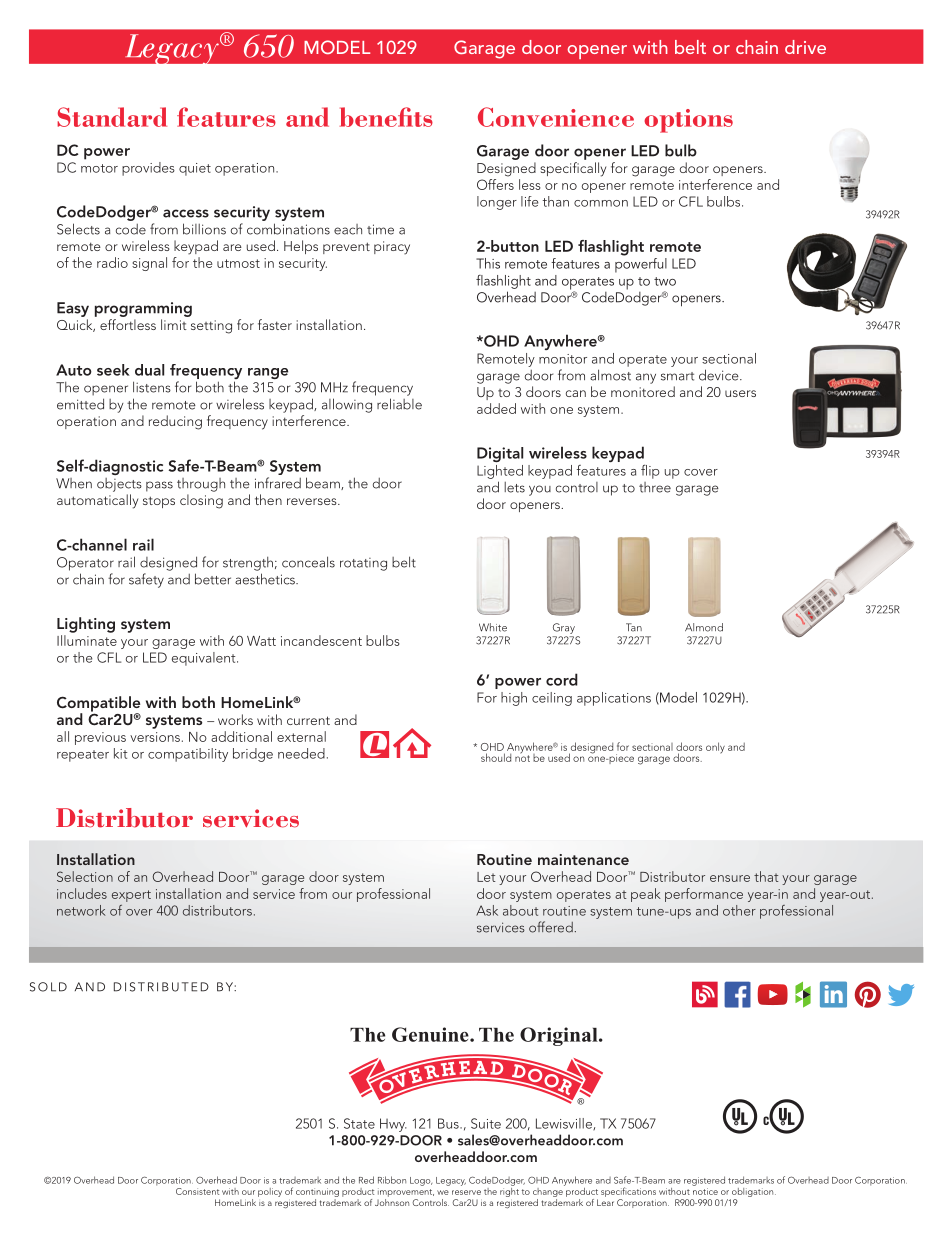 This image has width=952, height=1233. What do you see at coordinates (112, 117) in the image?
I see `Standard` at bounding box center [112, 117].
